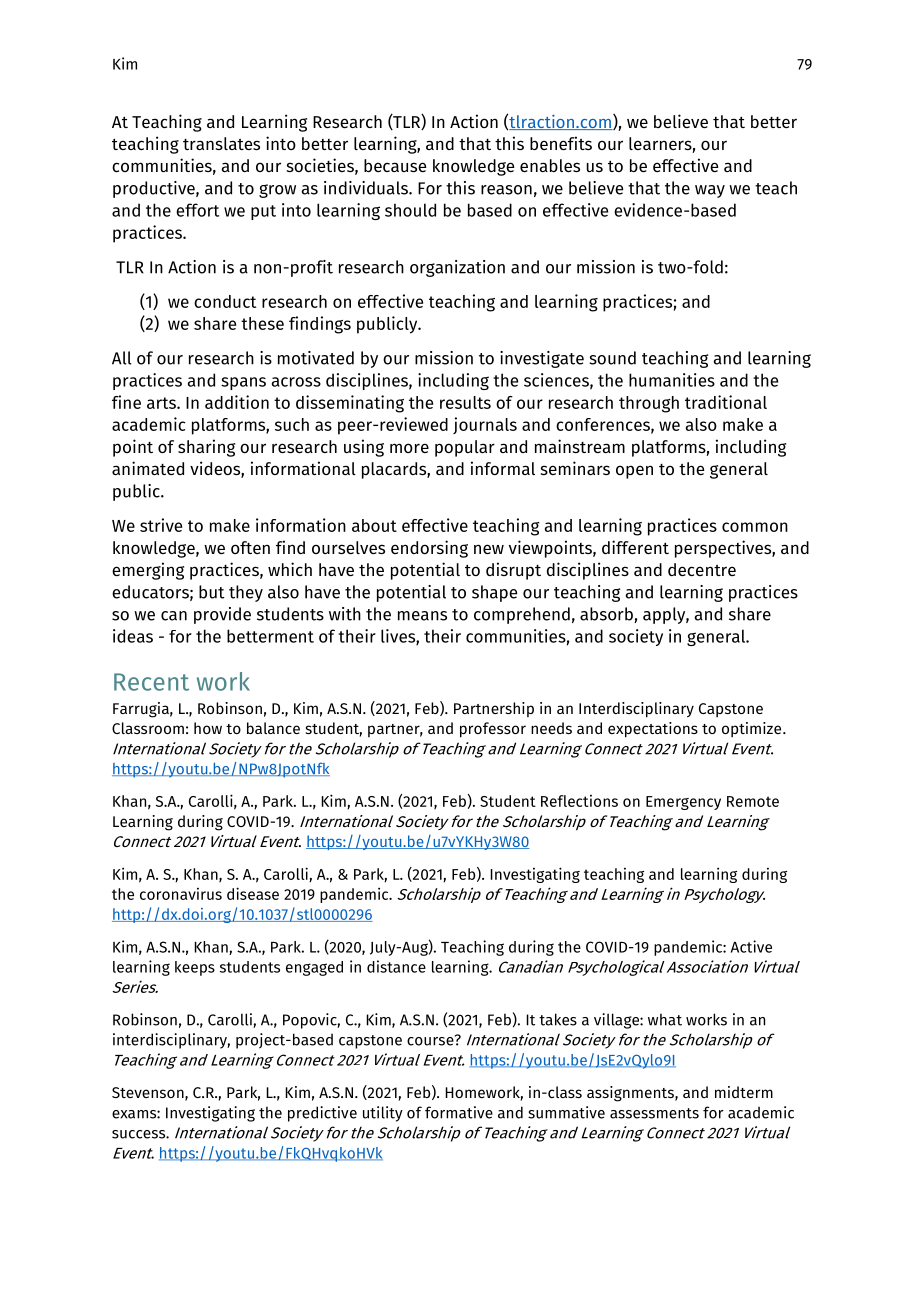 Image resolution: width=924 pixels, height=1308 pixels. Describe the element at coordinates (221, 143) in the document. I see `translates` at that location.
